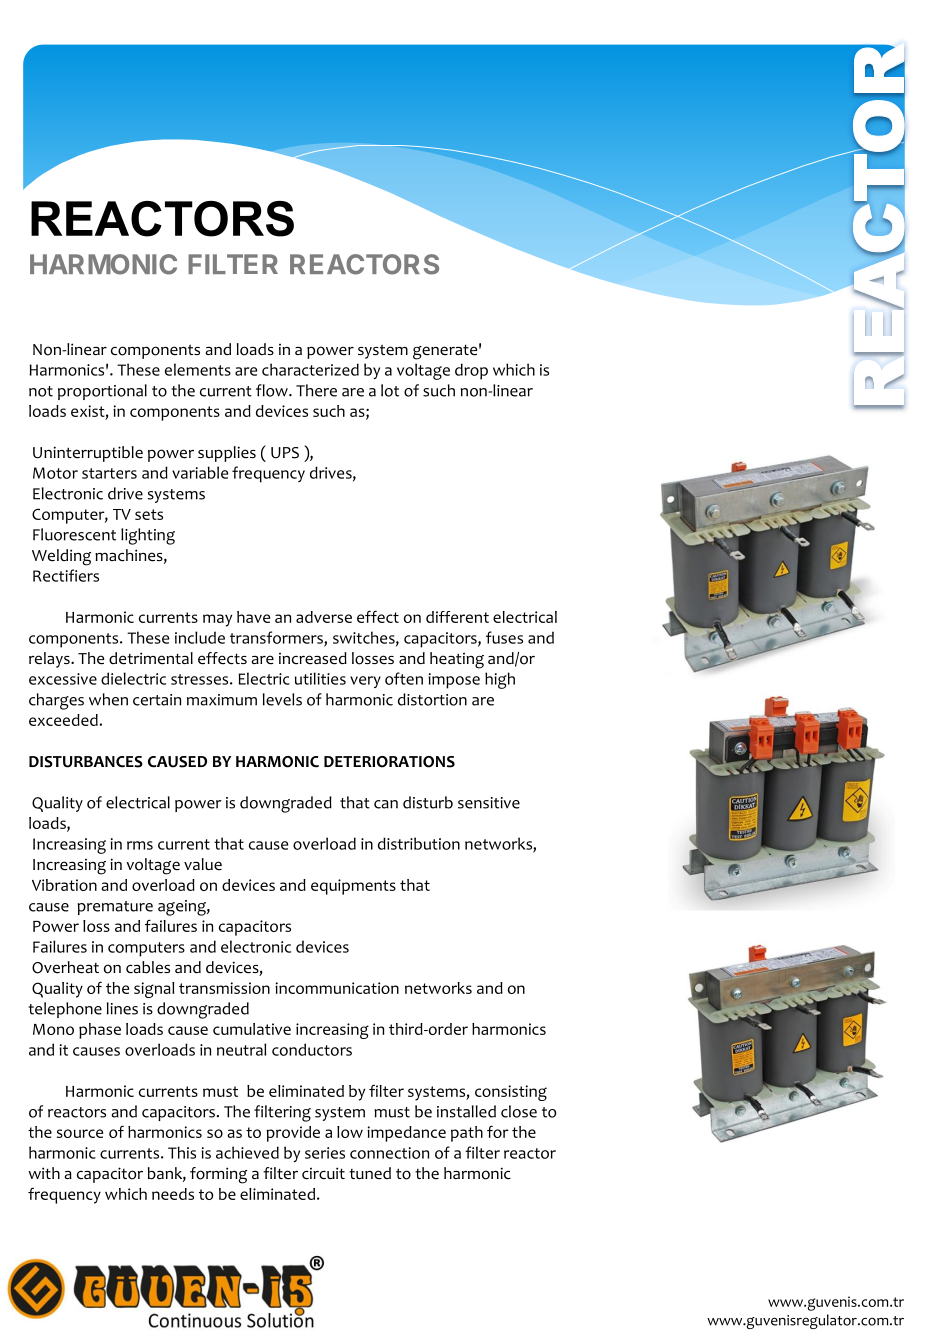  What do you see at coordinates (273, 390) in the page?
I see `flow` at bounding box center [273, 390].
